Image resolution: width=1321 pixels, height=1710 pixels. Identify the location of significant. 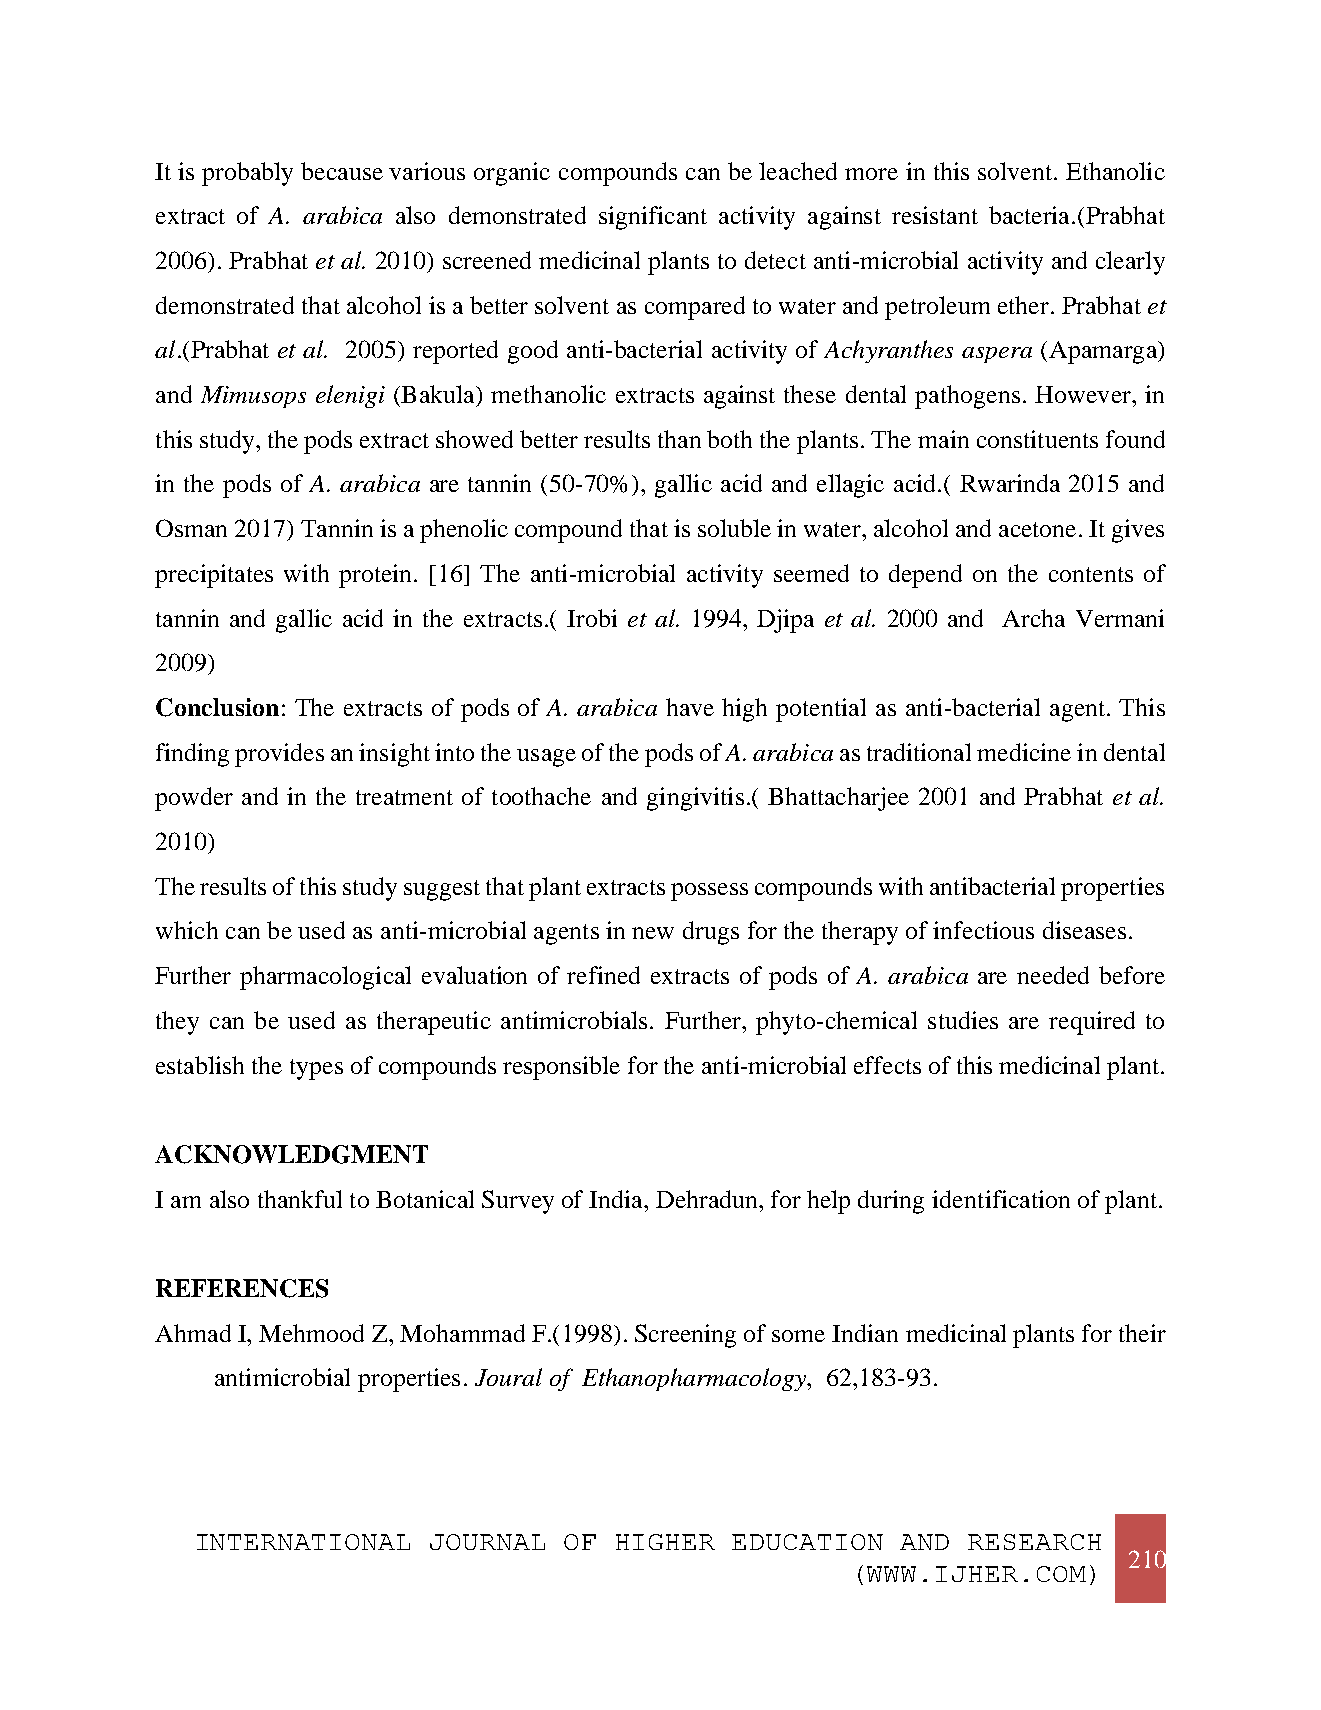
(653, 218).
